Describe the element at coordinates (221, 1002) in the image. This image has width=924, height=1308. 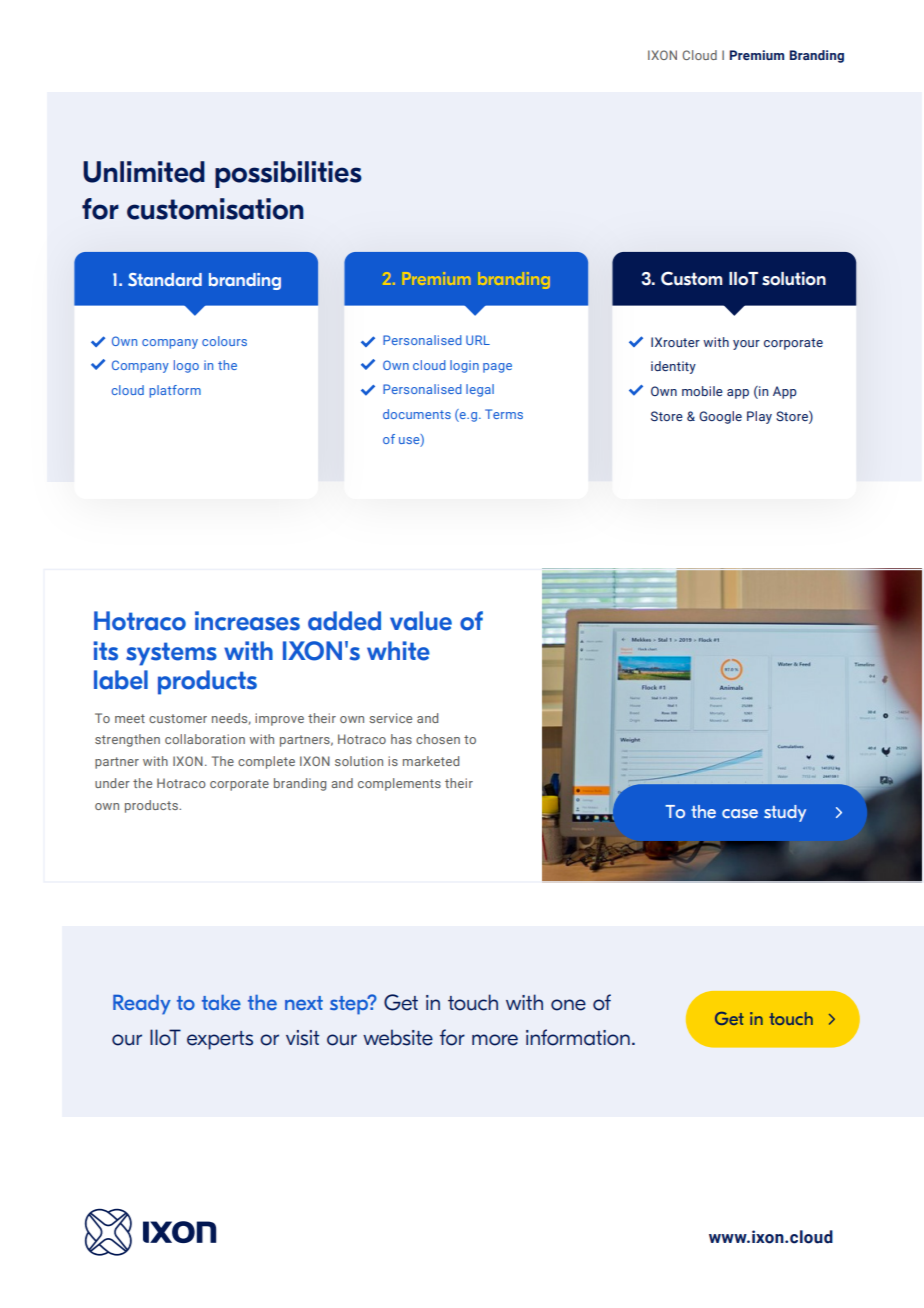
I see `take` at that location.
